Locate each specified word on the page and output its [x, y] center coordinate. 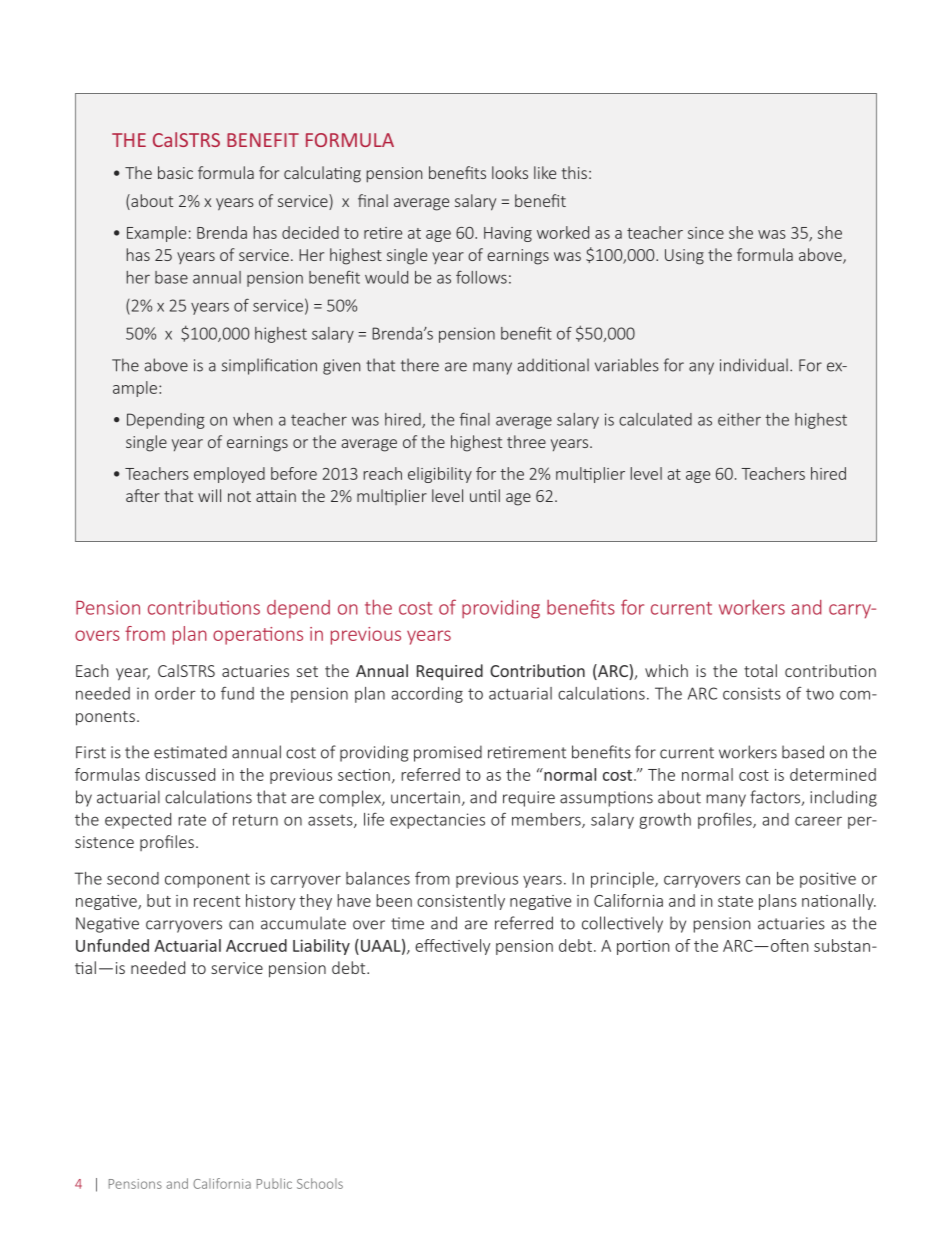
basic [175, 172]
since [706, 233]
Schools [320, 1183]
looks [510, 172]
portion [643, 947]
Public [274, 1183]
